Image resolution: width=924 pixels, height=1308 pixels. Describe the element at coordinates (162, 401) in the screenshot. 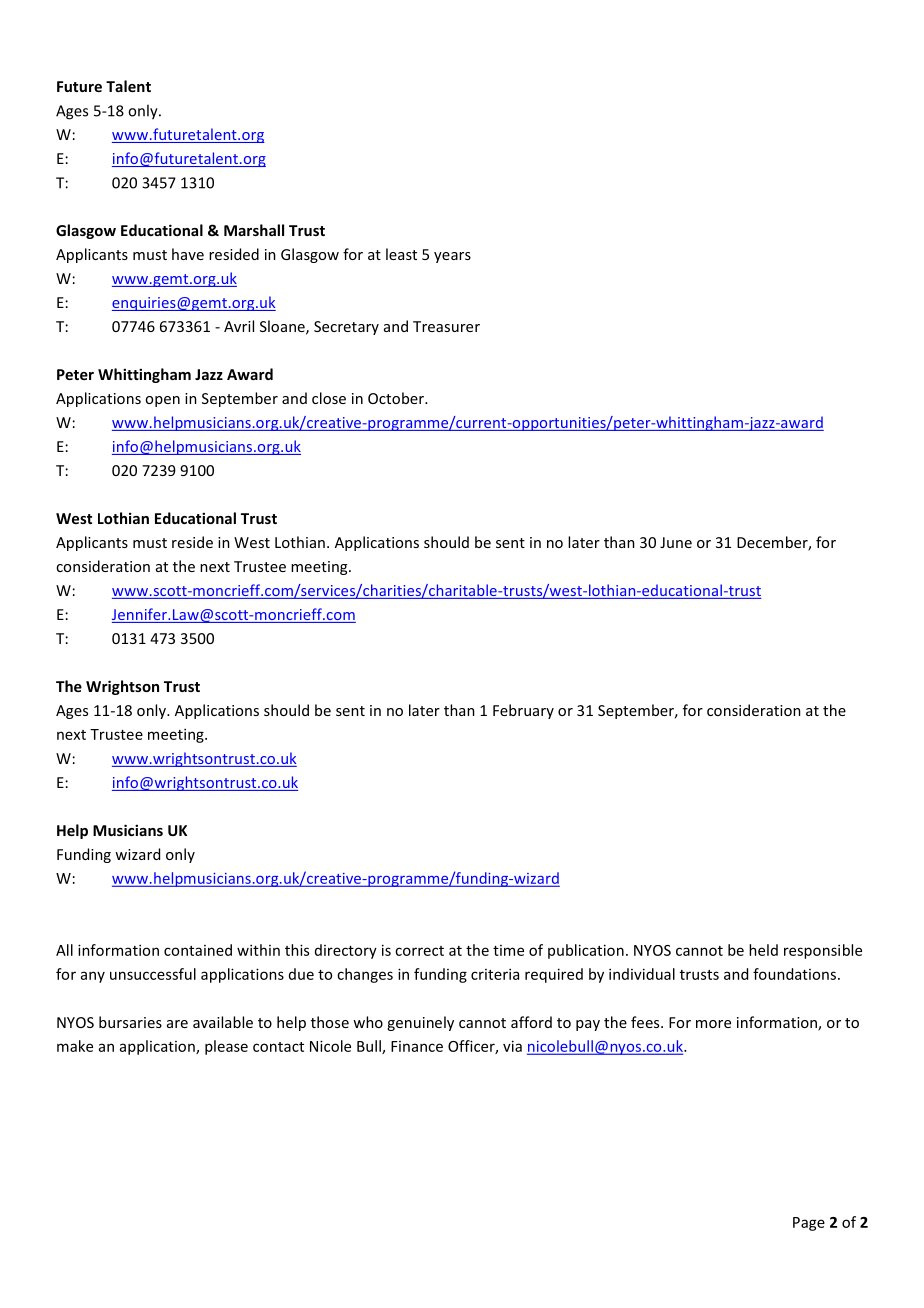

I see `open` at that location.
